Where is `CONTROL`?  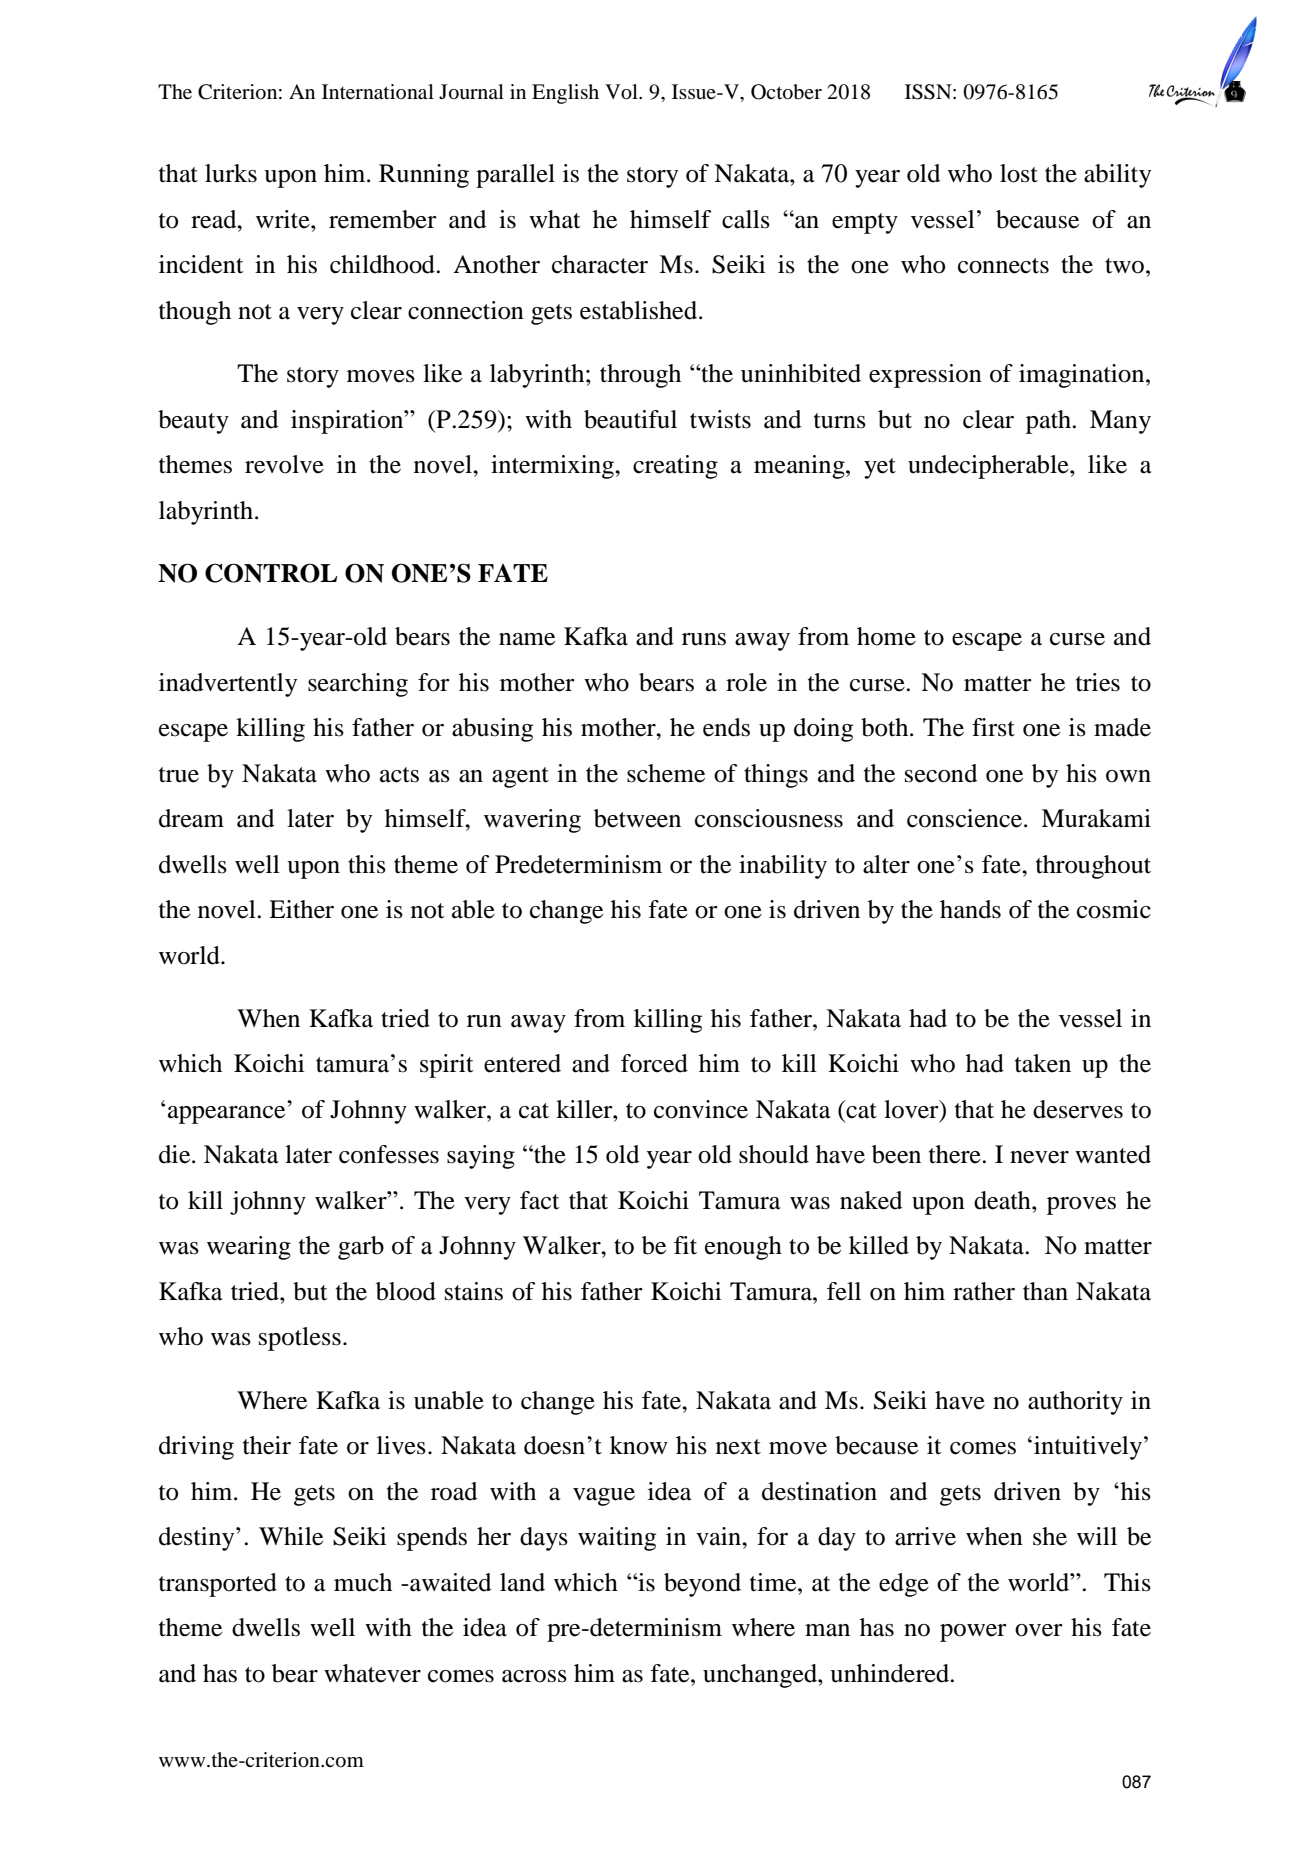 CONTROL is located at coordinates (271, 573).
